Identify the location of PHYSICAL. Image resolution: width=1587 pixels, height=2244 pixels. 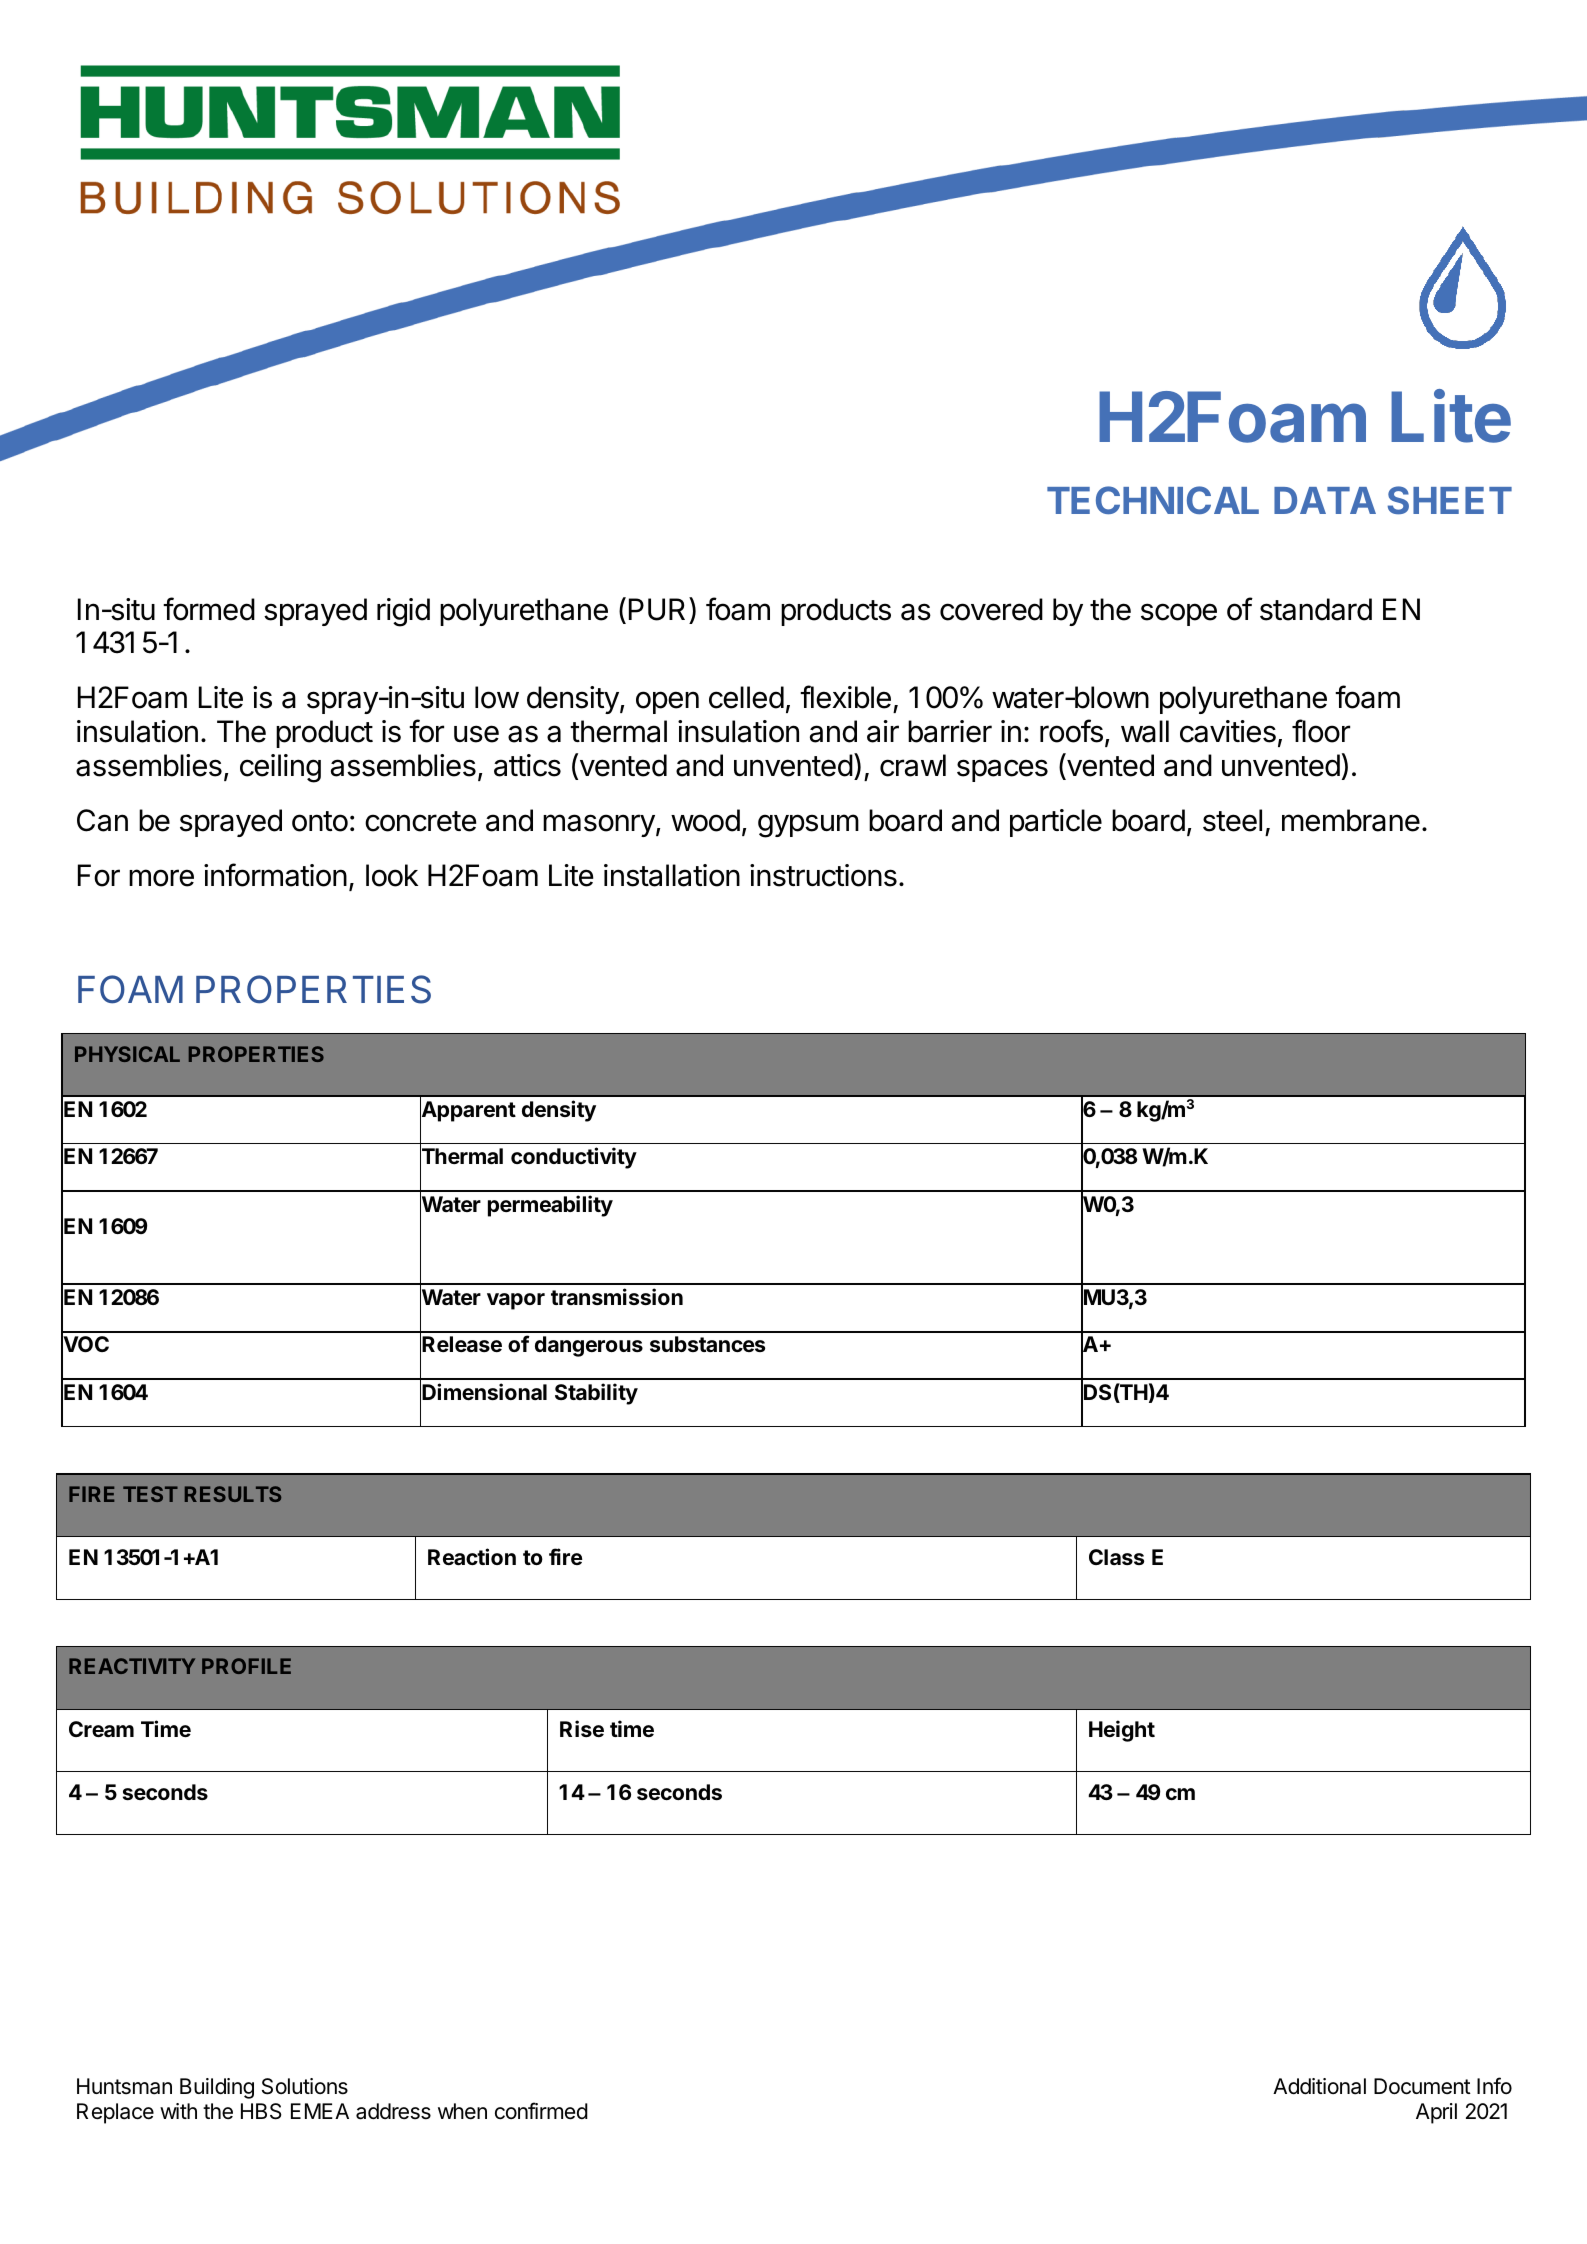
(127, 1054).
